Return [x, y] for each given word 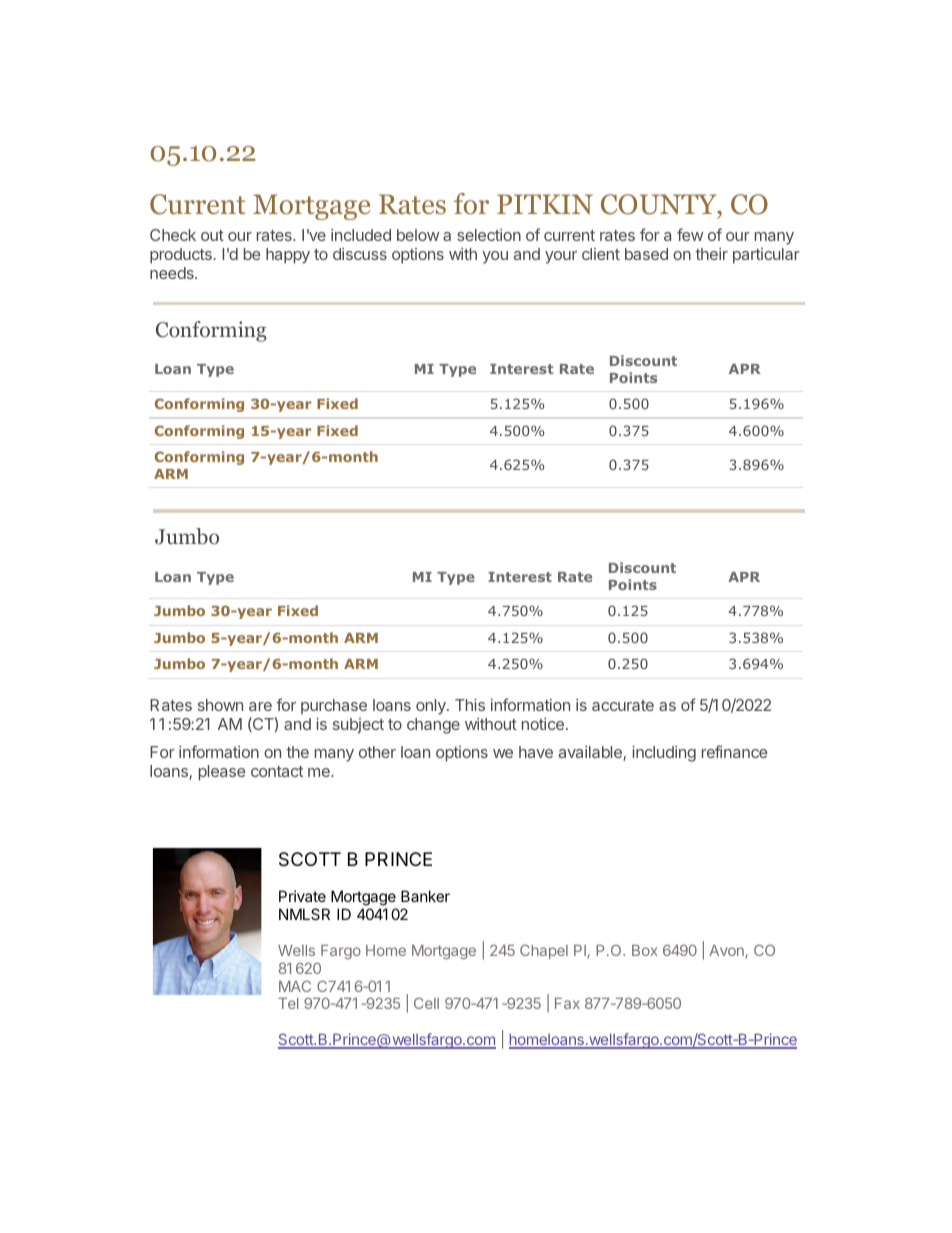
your [561, 257]
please [222, 773]
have [536, 752]
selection [489, 235]
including [664, 754]
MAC [295, 986]
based [646, 254]
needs [173, 273]
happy [288, 256]
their [711, 254]
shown [220, 705]
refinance [735, 751]
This [470, 705]
